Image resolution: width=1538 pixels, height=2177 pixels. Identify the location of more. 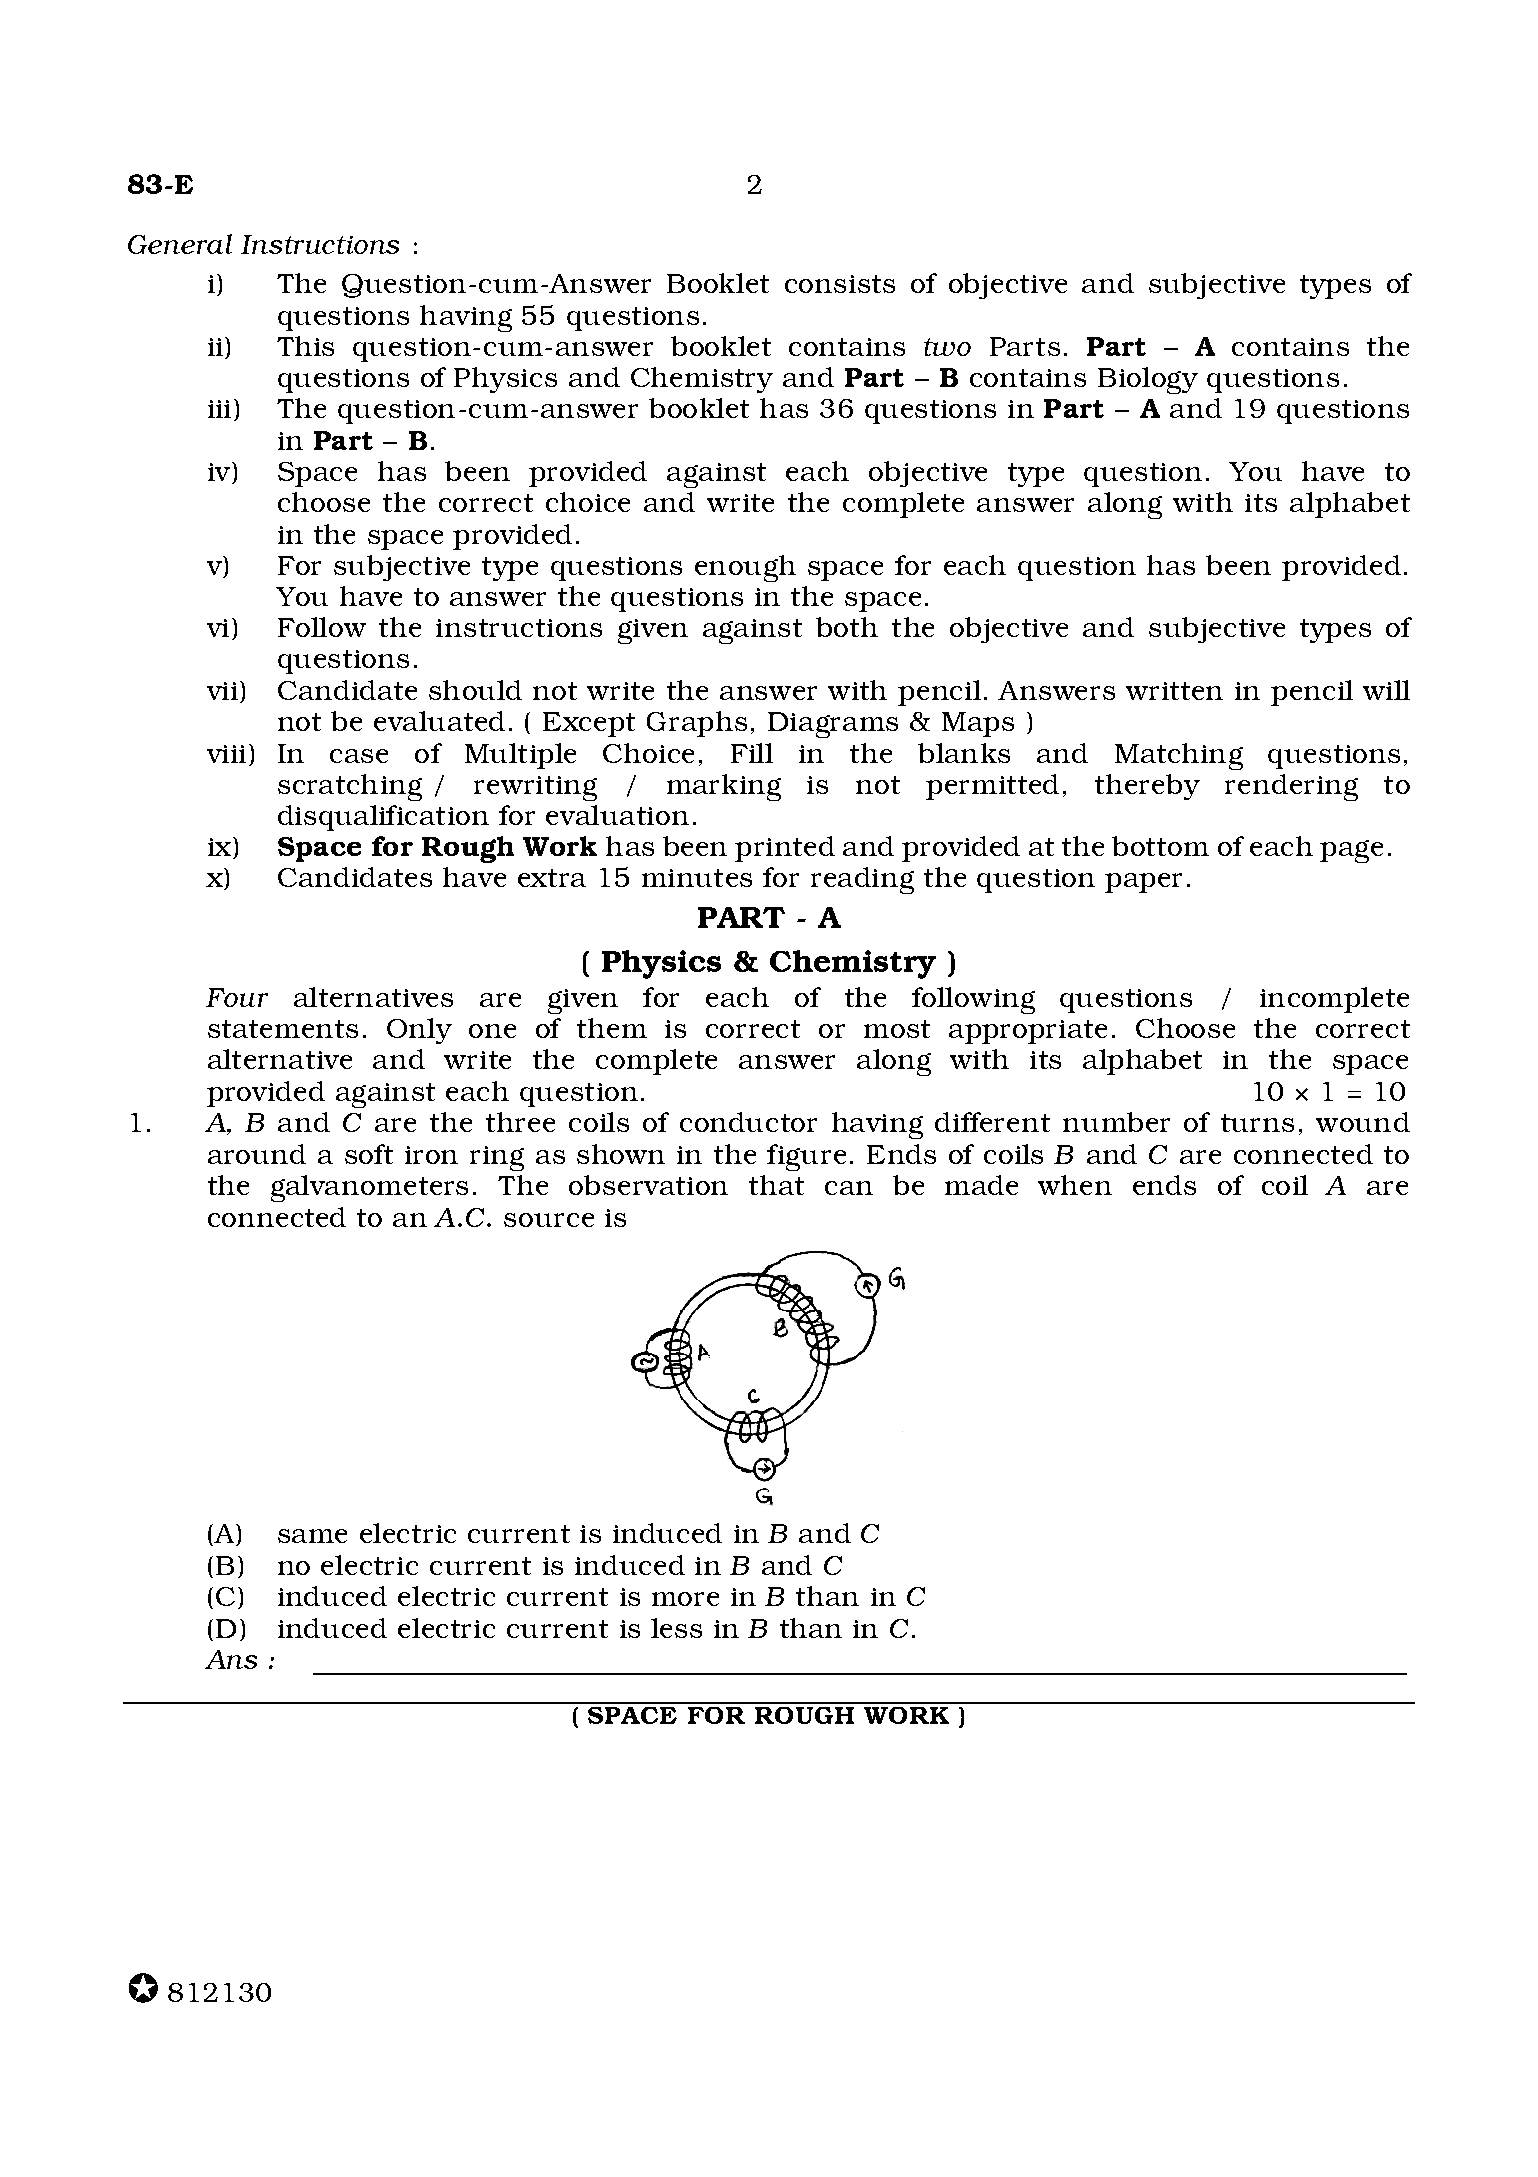
(685, 1599).
